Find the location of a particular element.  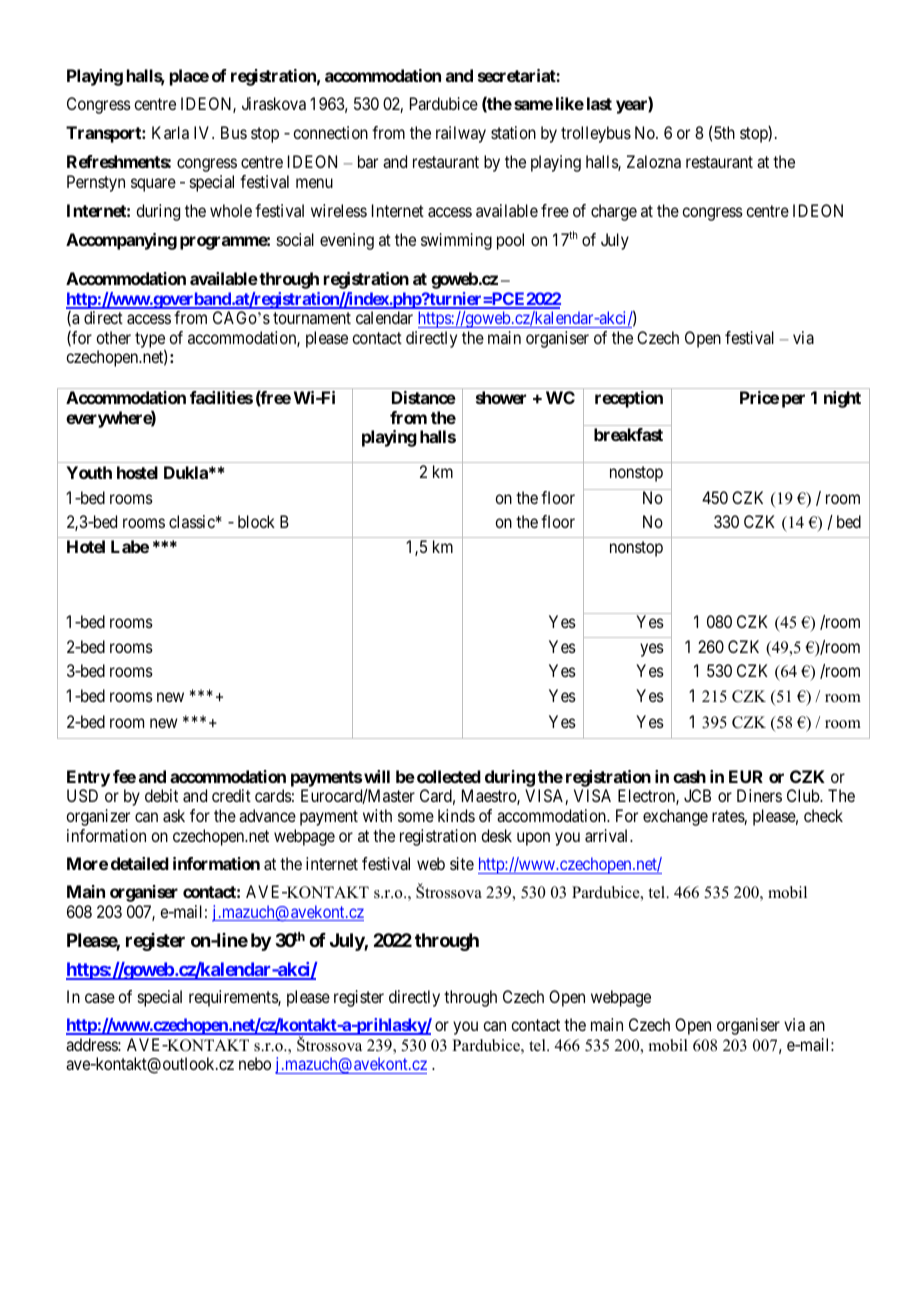

detailed is located at coordinates (140, 863).
